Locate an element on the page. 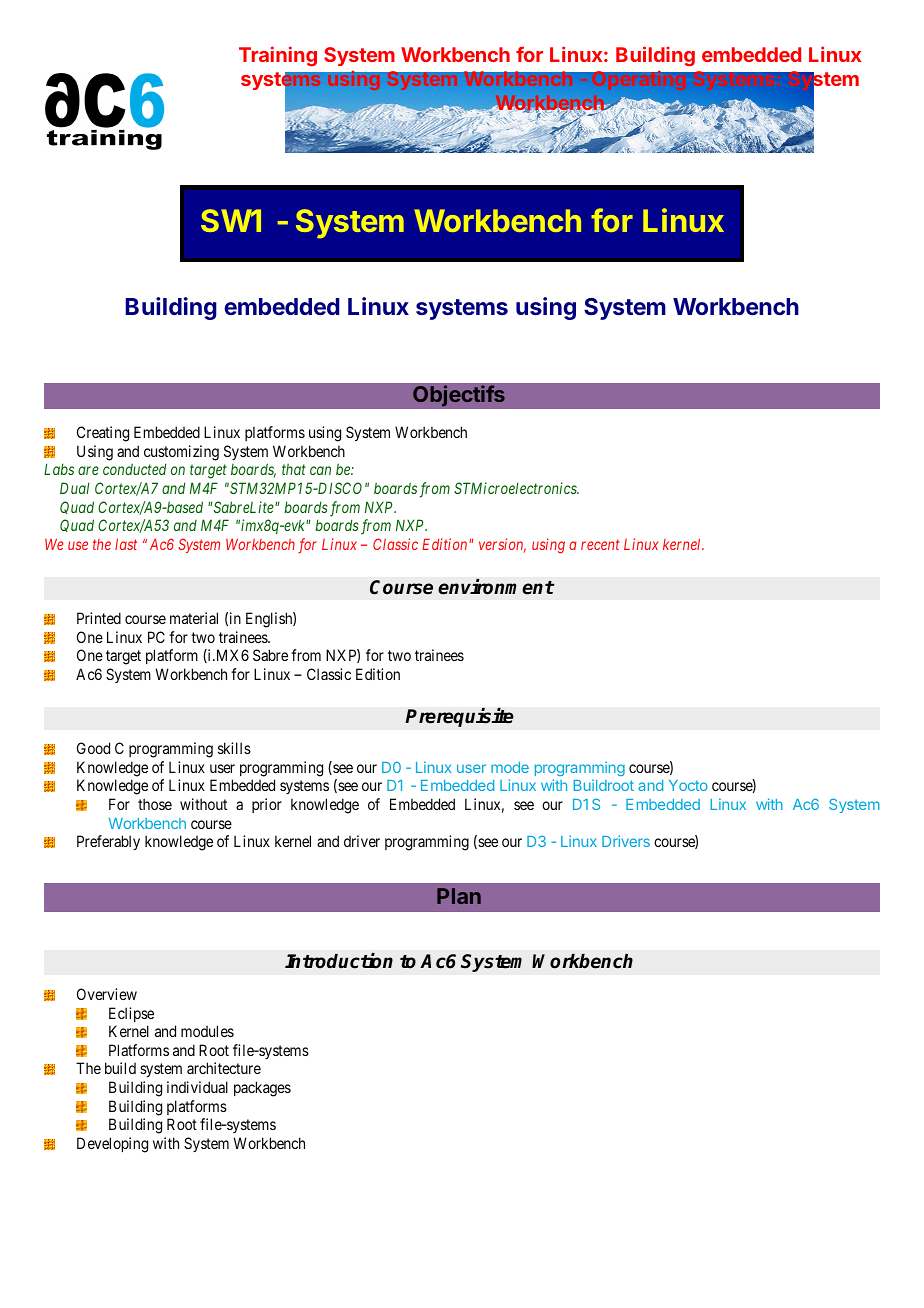 This image has width=924, height=1308. Creating is located at coordinates (103, 434).
